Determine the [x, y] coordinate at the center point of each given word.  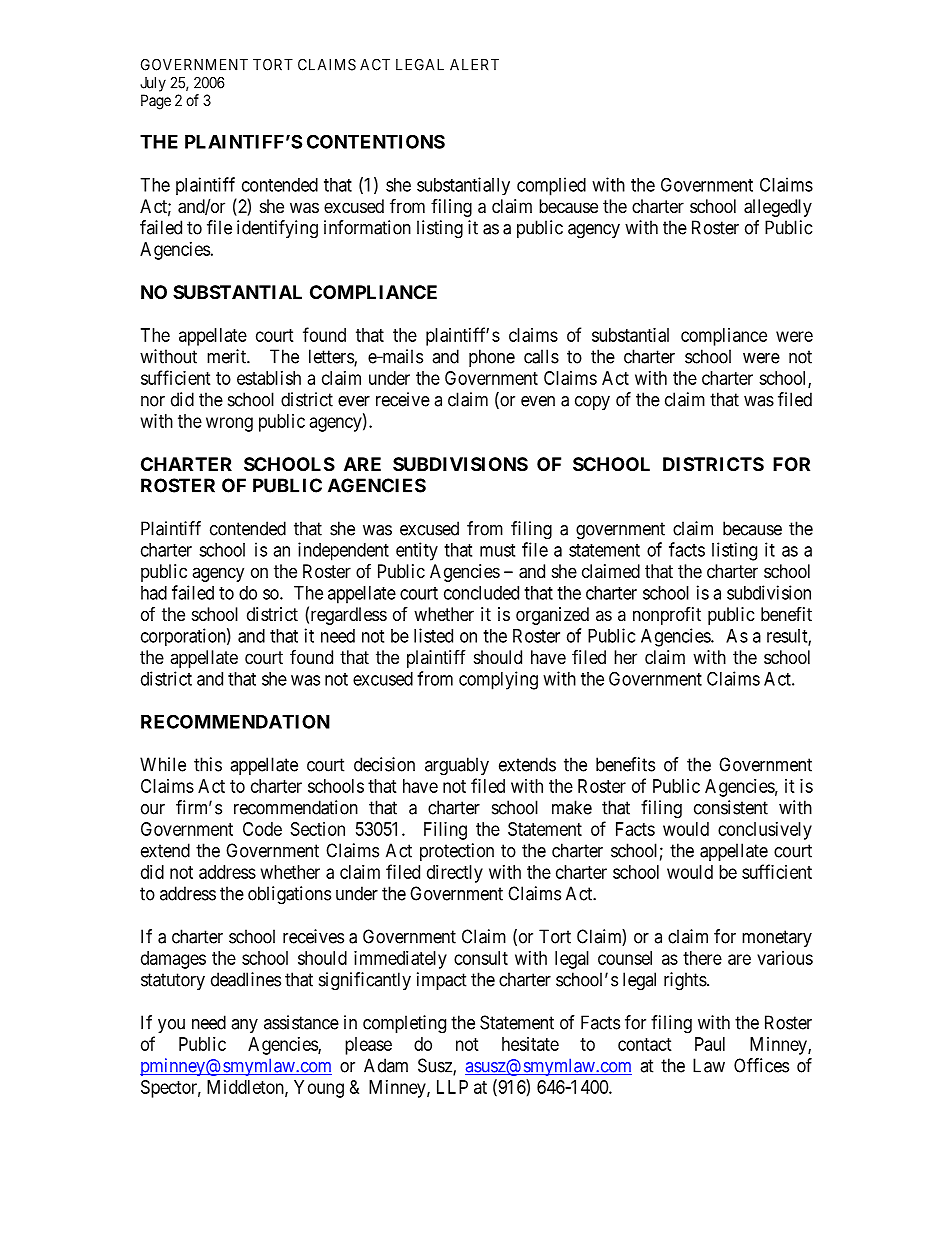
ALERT [474, 65]
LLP [452, 1087]
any [244, 1026]
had [154, 593]
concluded [481, 593]
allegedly [778, 208]
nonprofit [667, 616]
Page [156, 102]
